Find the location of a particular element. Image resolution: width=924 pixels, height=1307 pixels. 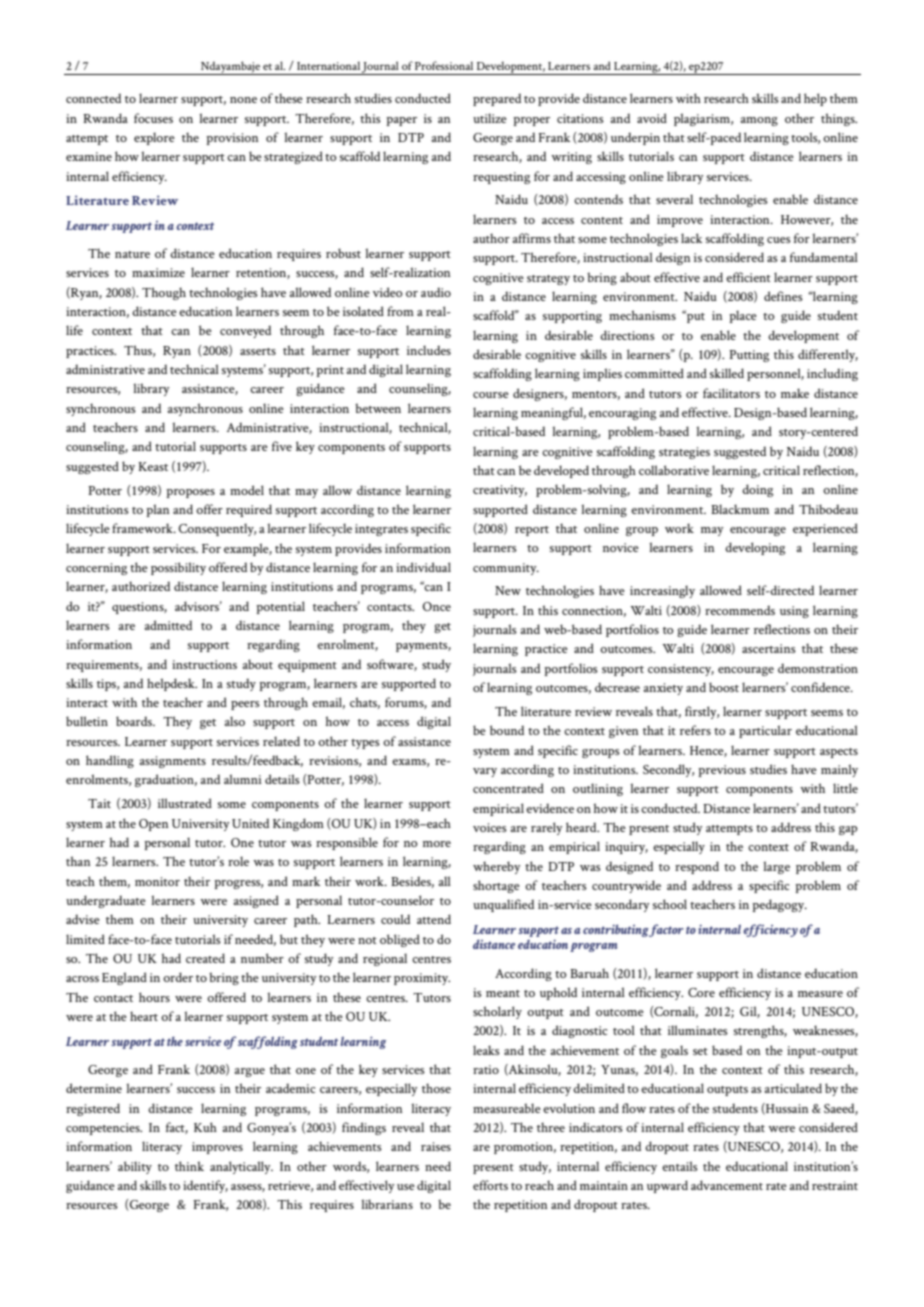

among is located at coordinates (759, 121).
